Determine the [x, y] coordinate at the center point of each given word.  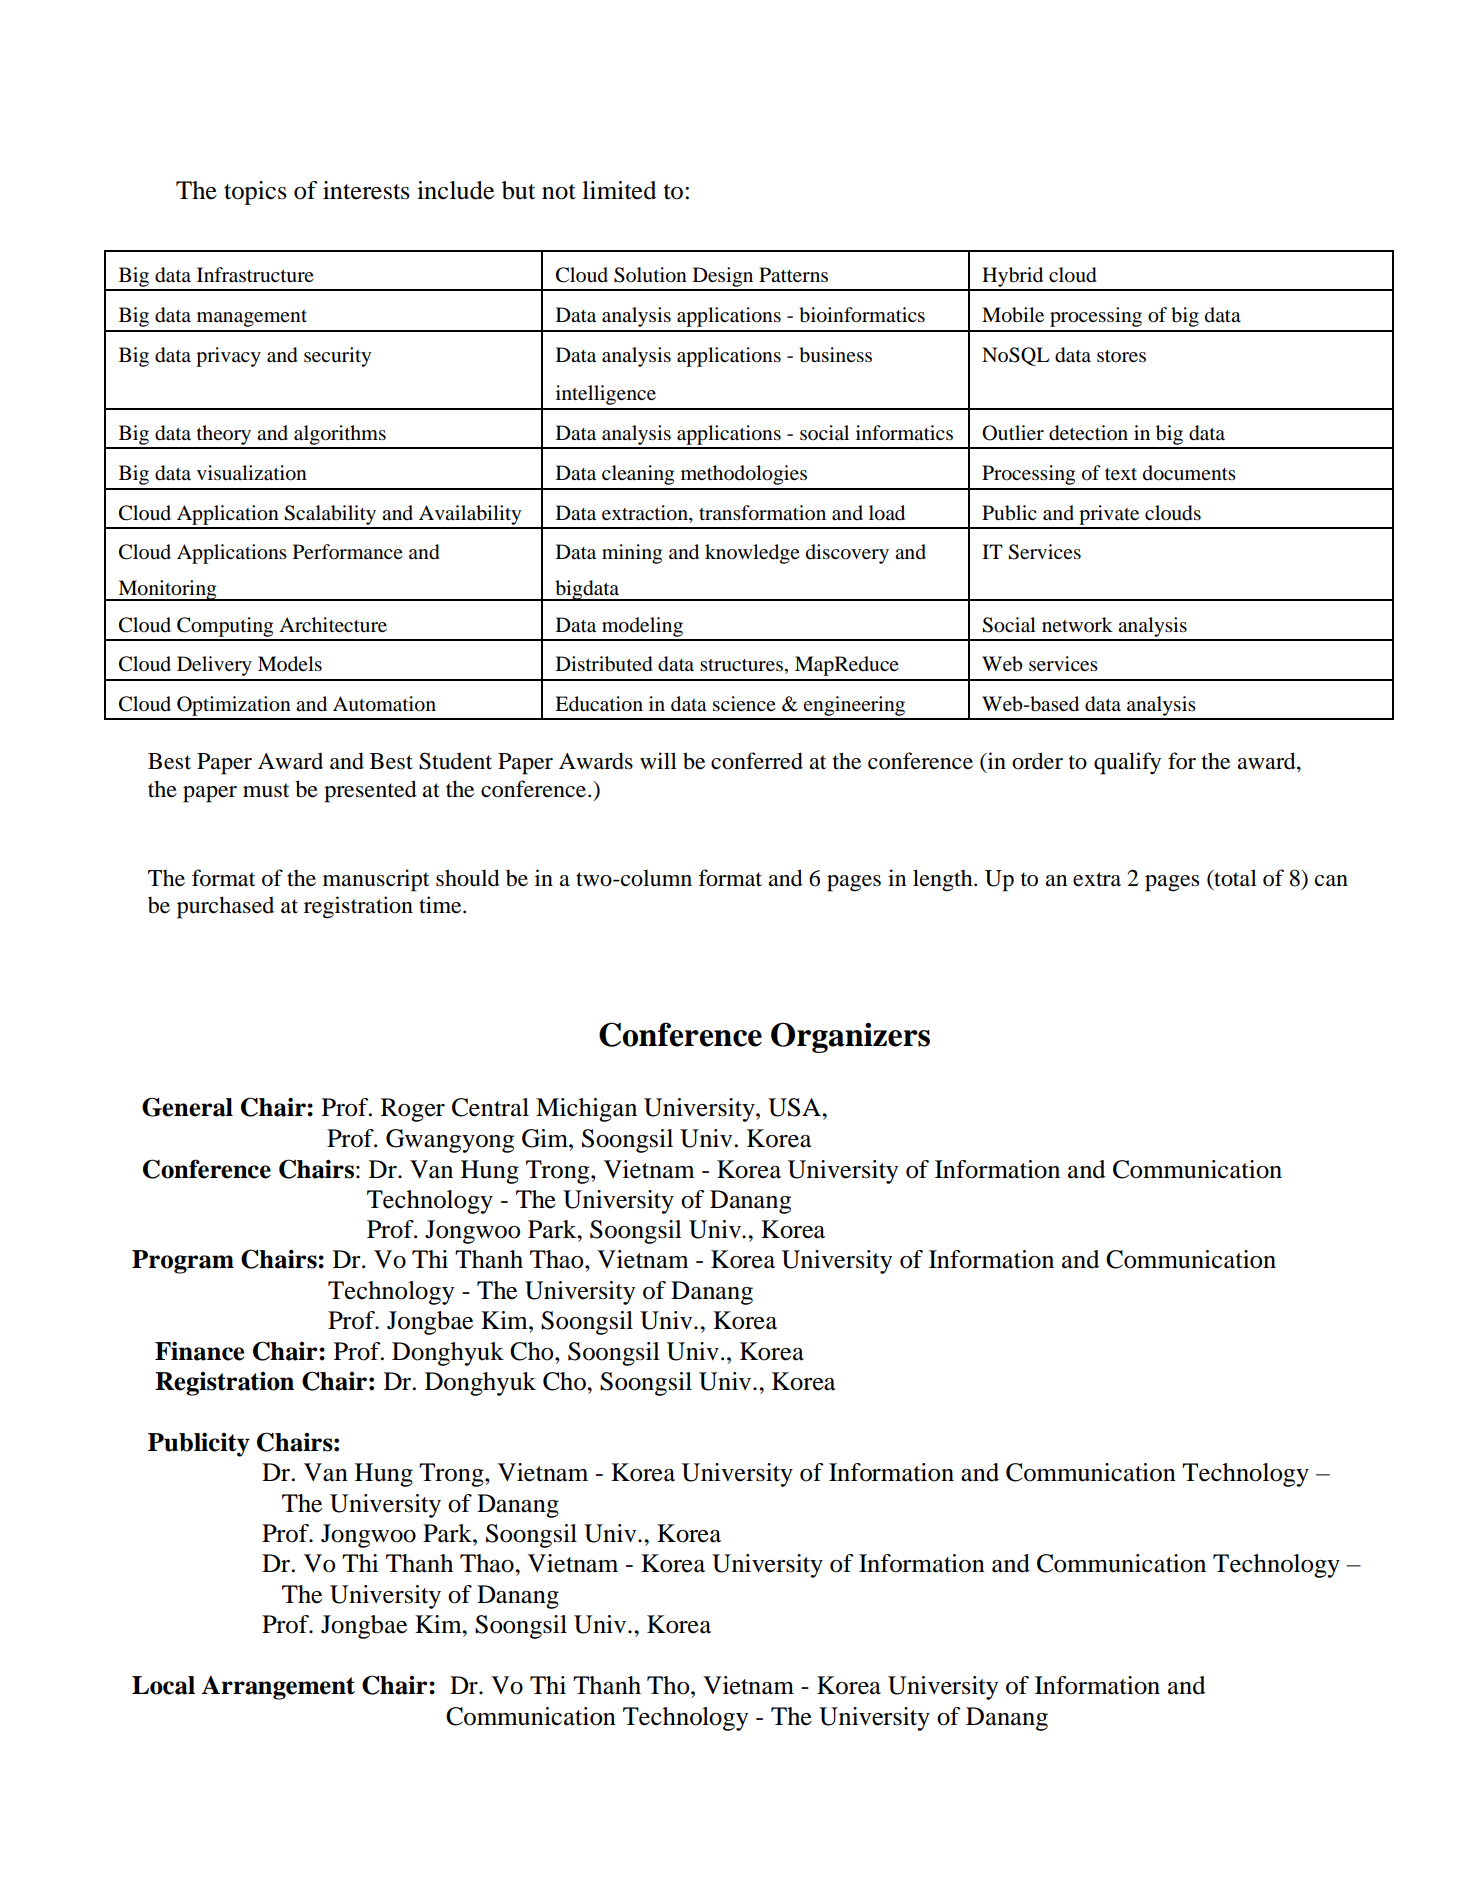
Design [723, 278]
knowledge [752, 554]
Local [163, 1685]
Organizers [850, 1037]
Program [183, 1262]
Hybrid [1013, 278]
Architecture [333, 625]
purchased [225, 907]
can [1331, 881]
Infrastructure [255, 275]
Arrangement [278, 1688]
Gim [546, 1138]
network [1077, 624]
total [1234, 878]
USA [795, 1107]
